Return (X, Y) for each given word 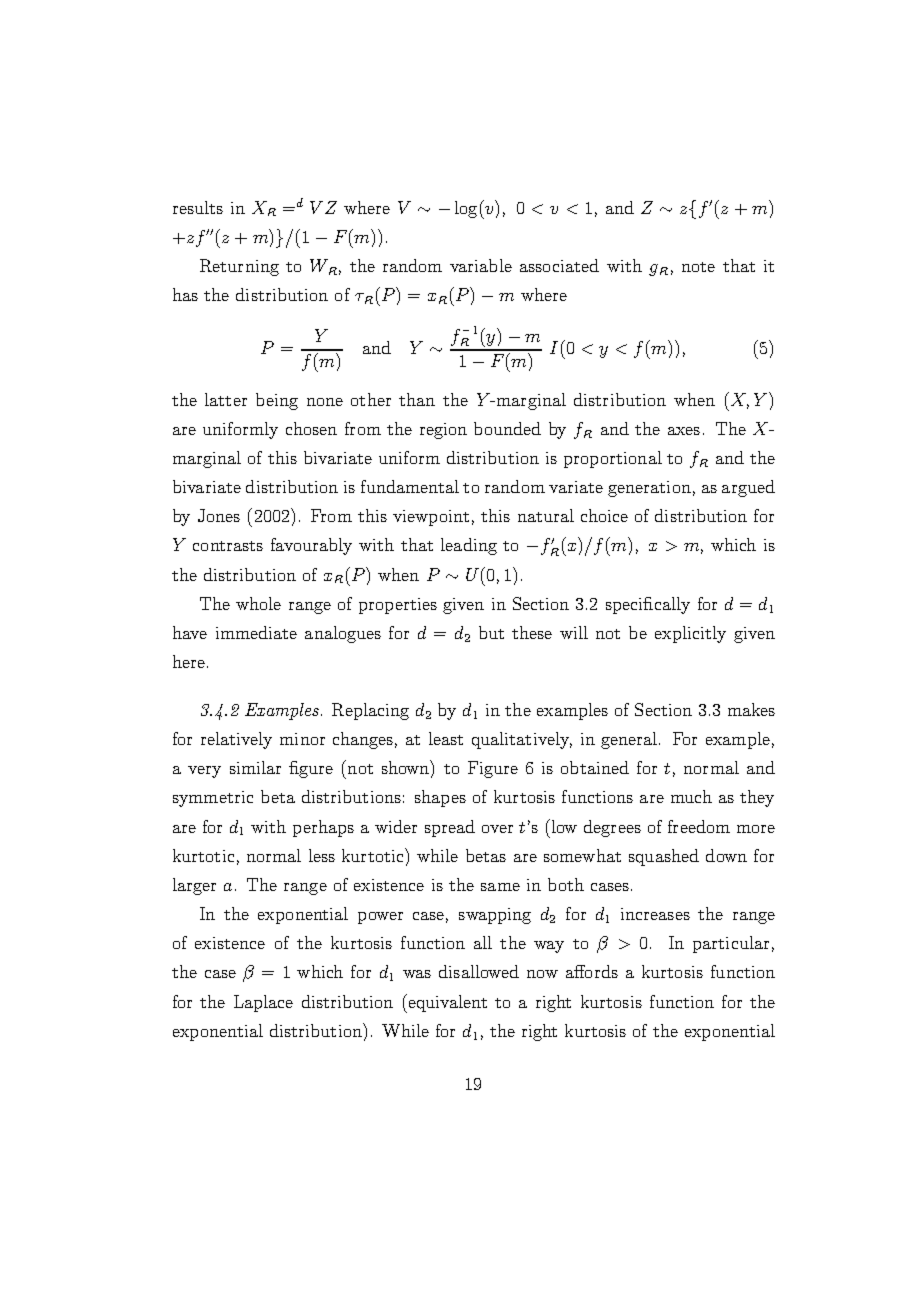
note (698, 267)
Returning (239, 267)
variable (481, 265)
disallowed (479, 971)
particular (731, 944)
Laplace (263, 1003)
